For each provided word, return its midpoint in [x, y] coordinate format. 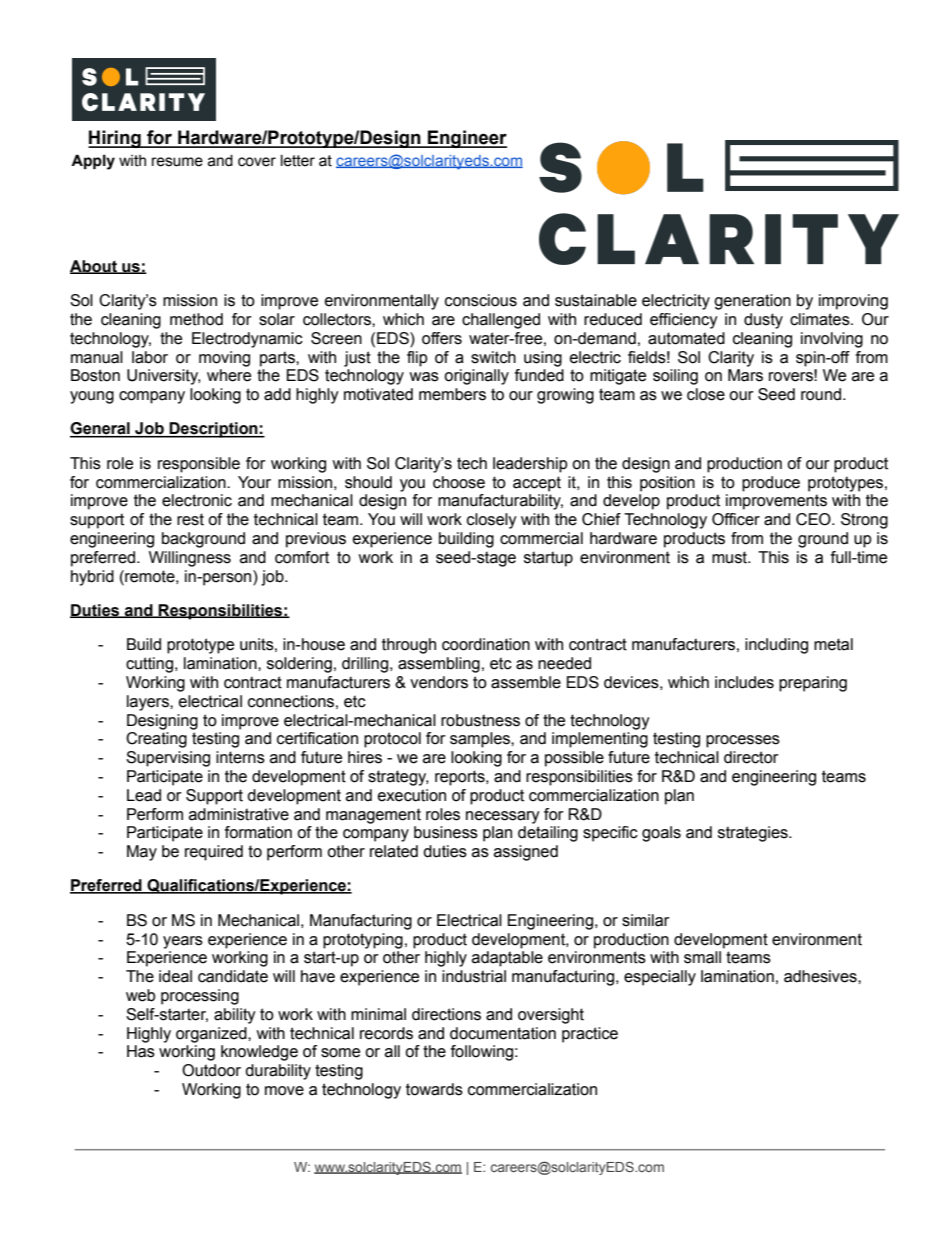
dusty [763, 321]
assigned [526, 853]
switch [493, 357]
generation [752, 302]
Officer [736, 519]
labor [150, 357]
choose [459, 482]
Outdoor [211, 1070]
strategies [754, 834]
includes [744, 682]
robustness [480, 720]
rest [190, 519]
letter [298, 161]
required [214, 853]
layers [149, 703]
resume [177, 162]
